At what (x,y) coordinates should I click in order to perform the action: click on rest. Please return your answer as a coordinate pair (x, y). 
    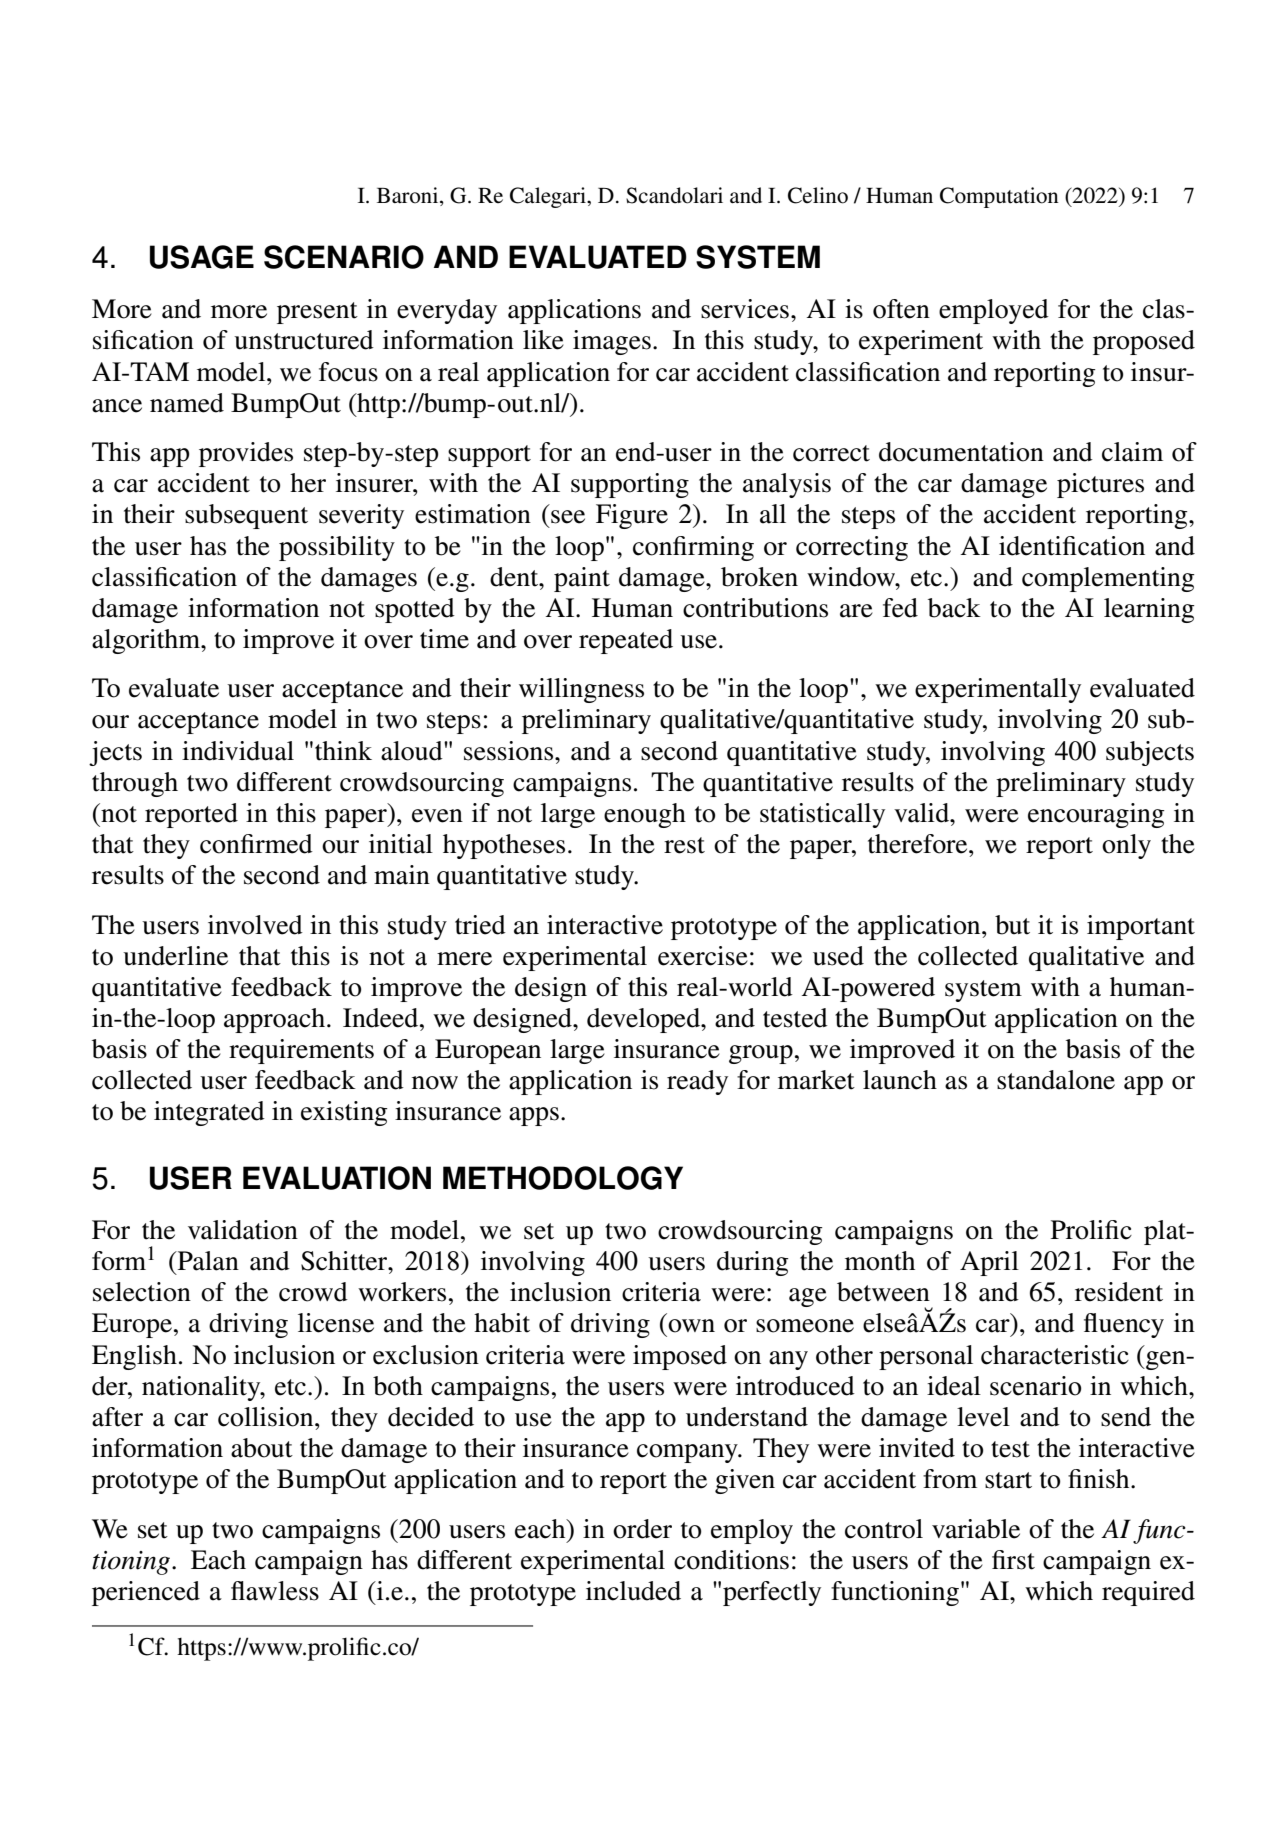
    Looking at the image, I should click on (684, 845).
